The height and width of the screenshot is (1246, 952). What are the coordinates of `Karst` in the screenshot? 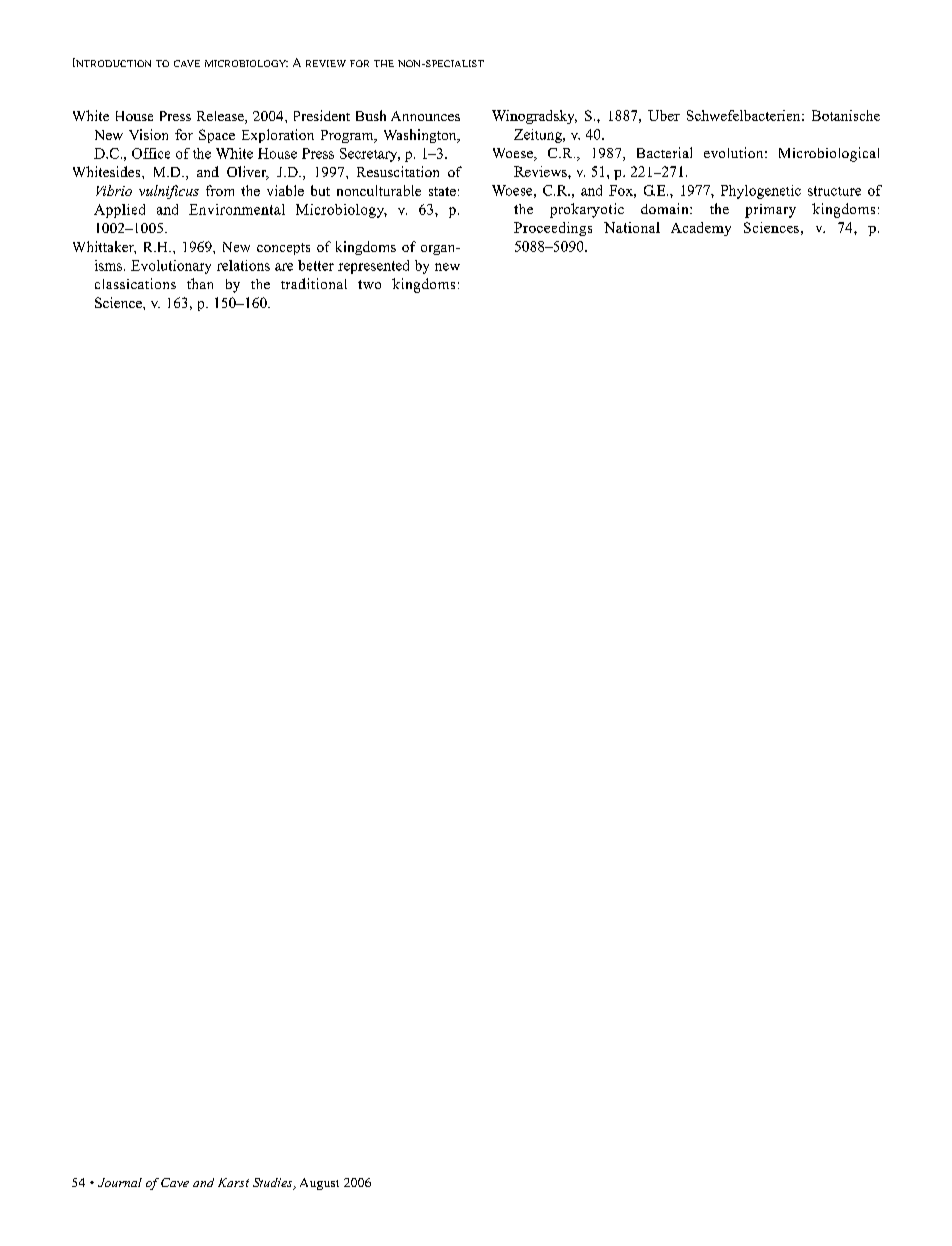 It's located at (233, 1182).
